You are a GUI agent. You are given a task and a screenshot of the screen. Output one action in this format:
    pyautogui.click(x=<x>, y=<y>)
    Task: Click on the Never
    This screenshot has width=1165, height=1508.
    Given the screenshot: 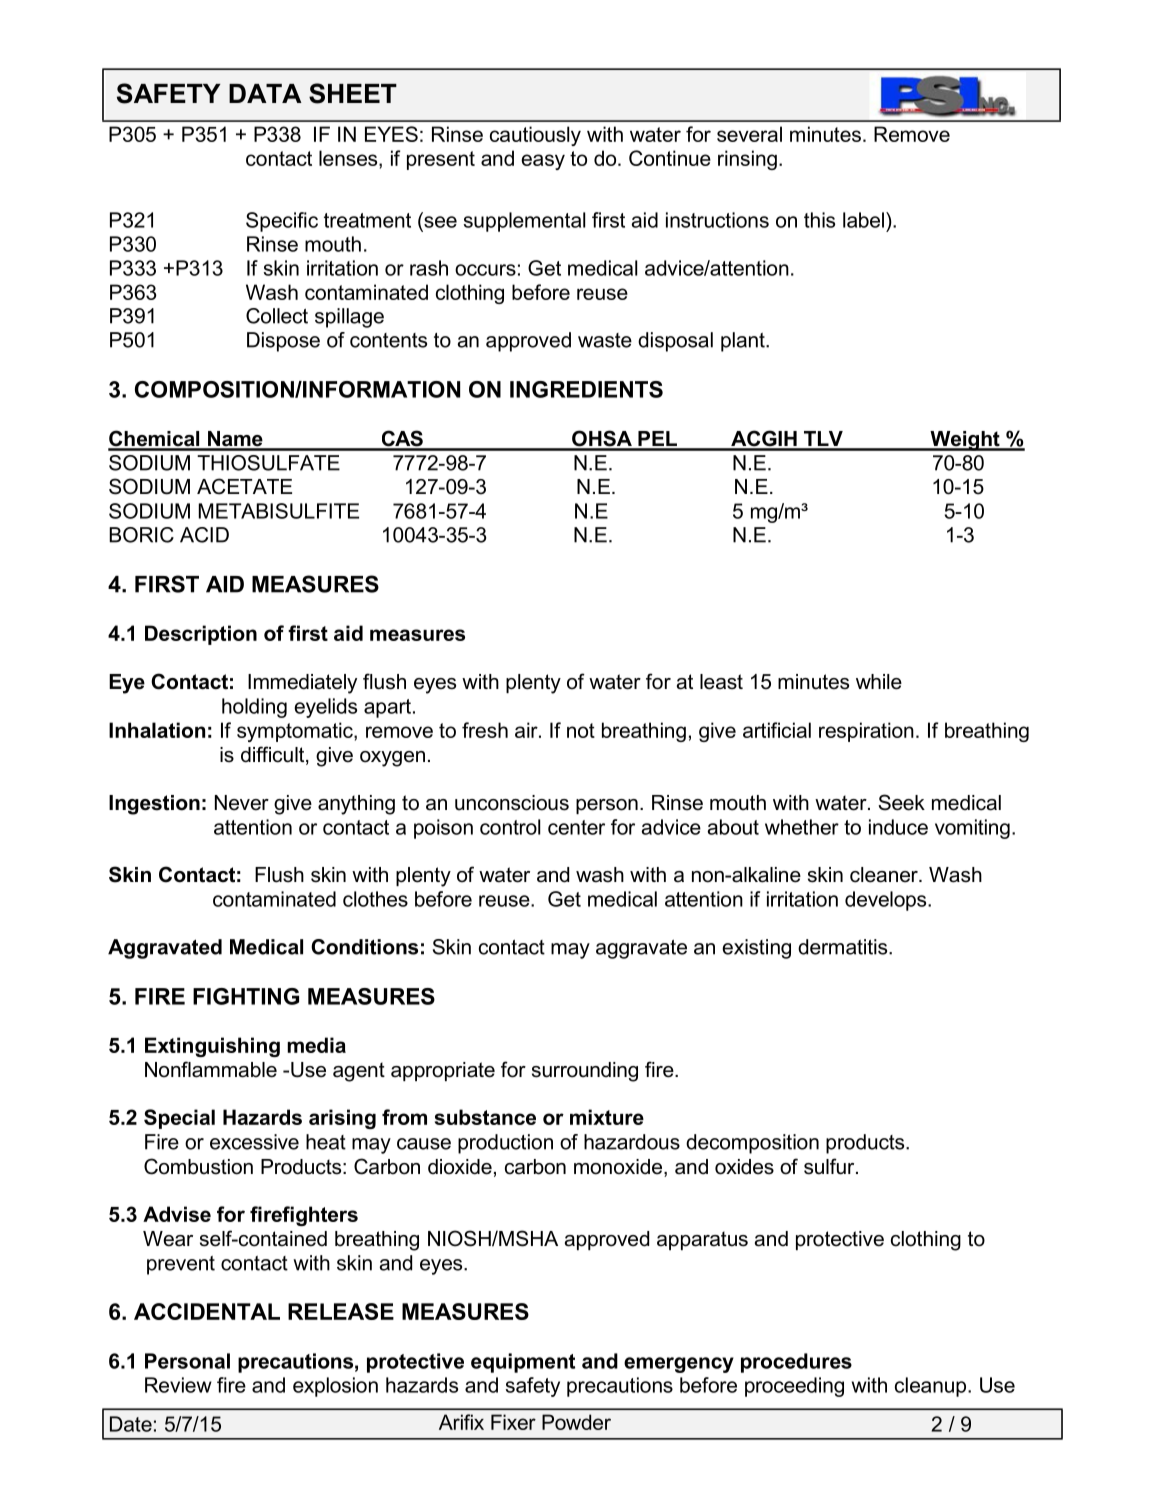 What is the action you would take?
    pyautogui.click(x=242, y=803)
